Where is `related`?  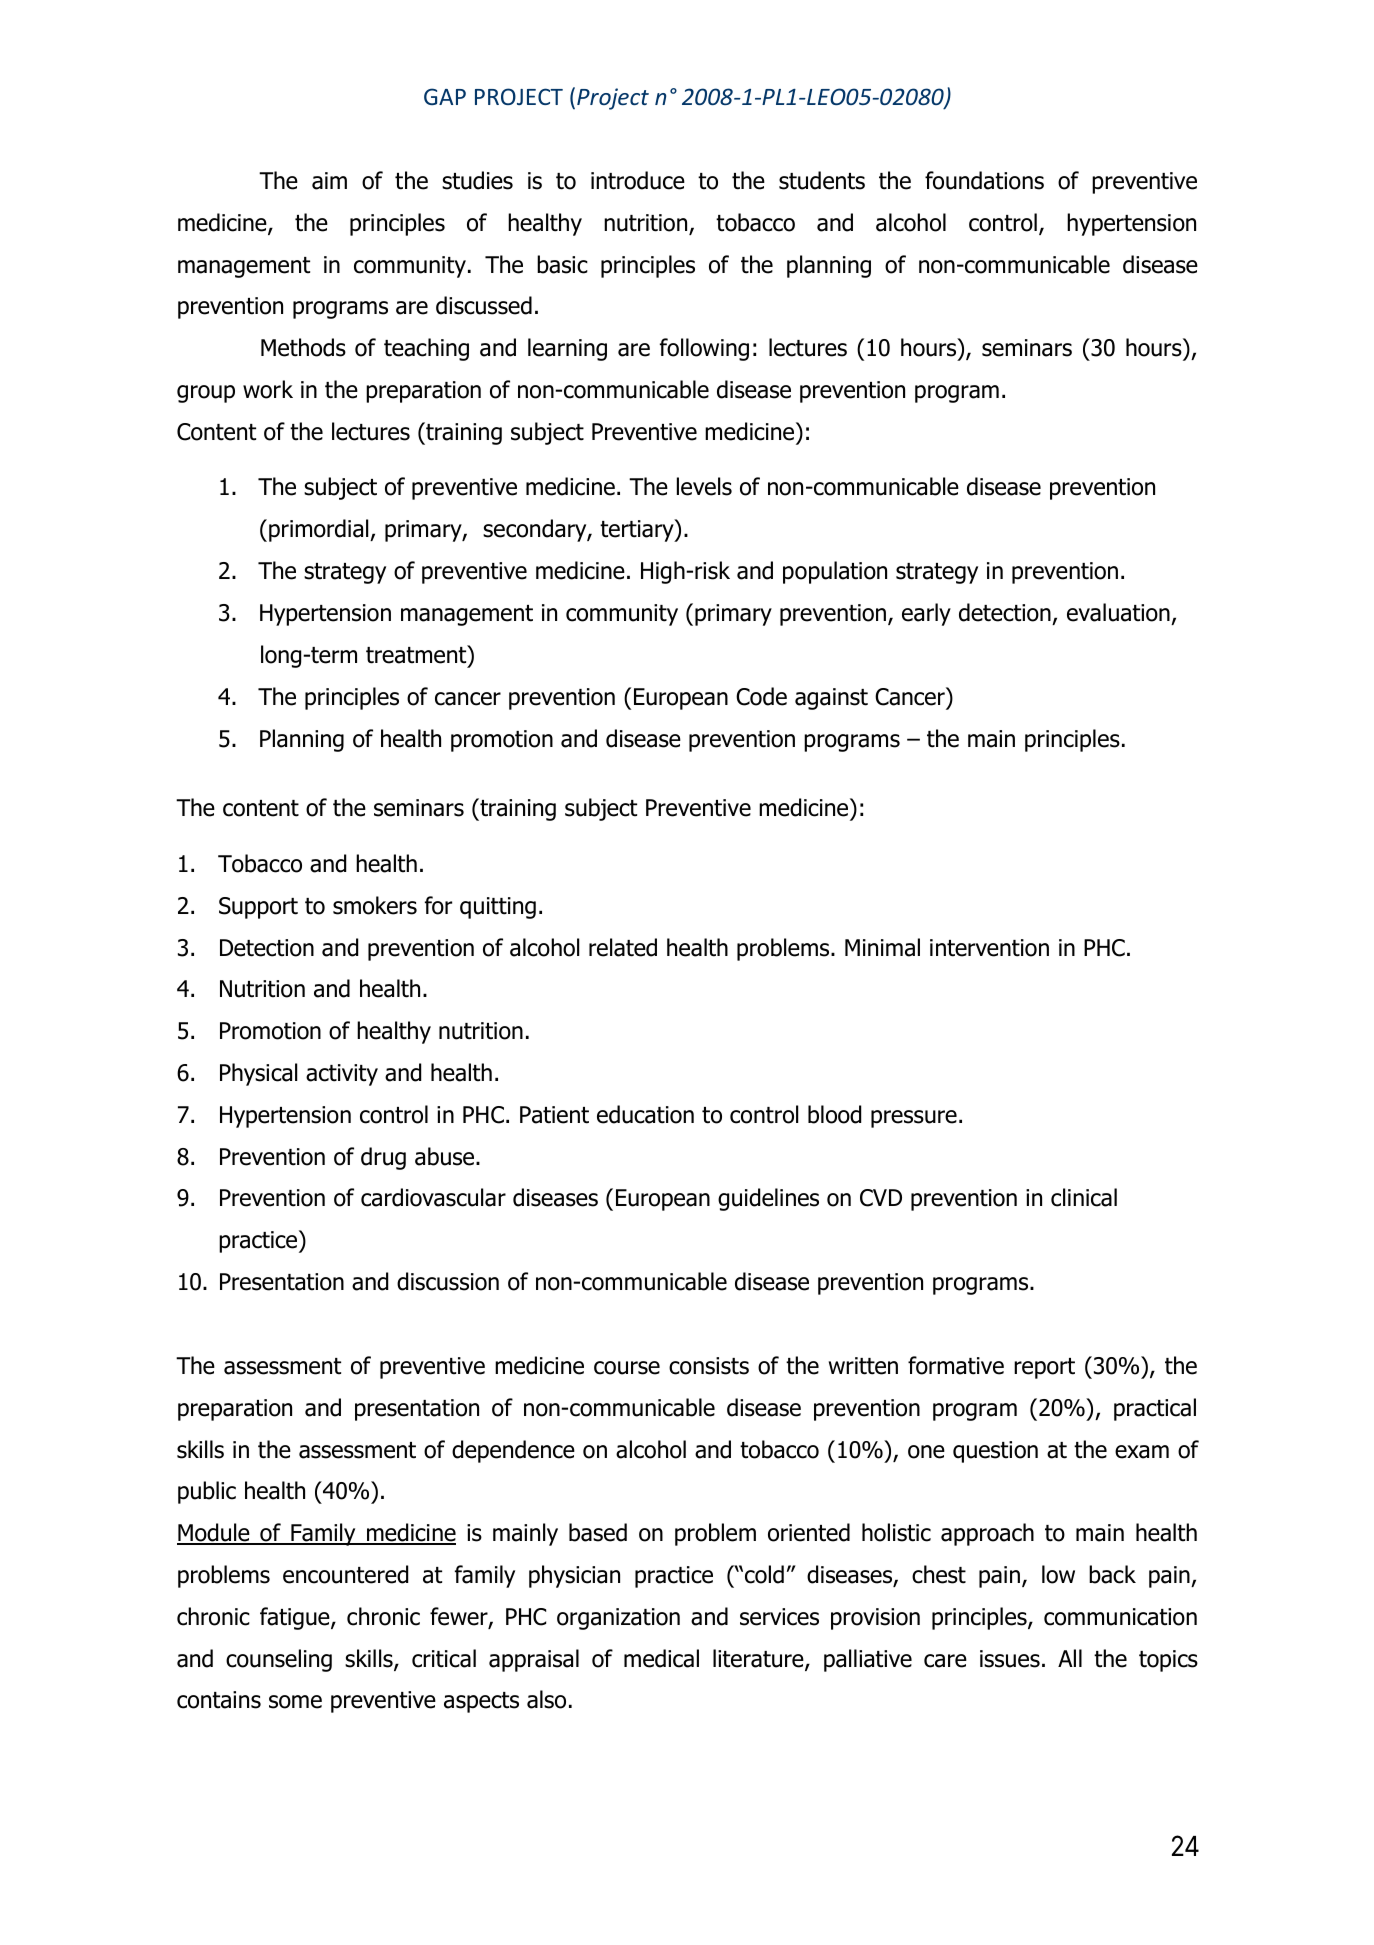 related is located at coordinates (623, 947).
